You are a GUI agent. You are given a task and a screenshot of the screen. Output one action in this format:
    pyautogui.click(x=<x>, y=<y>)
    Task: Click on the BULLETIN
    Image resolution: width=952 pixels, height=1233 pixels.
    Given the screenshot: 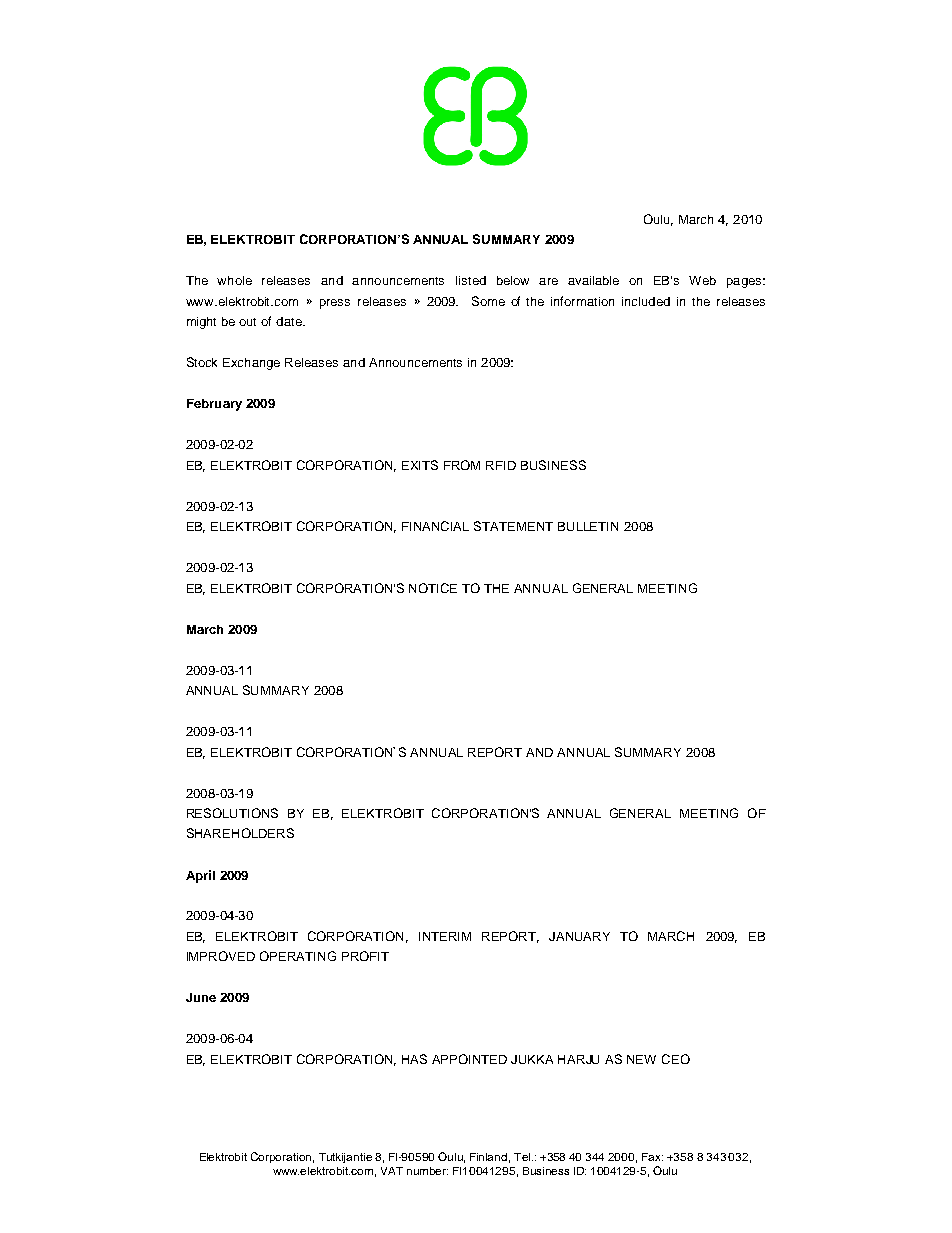 What is the action you would take?
    pyautogui.click(x=588, y=526)
